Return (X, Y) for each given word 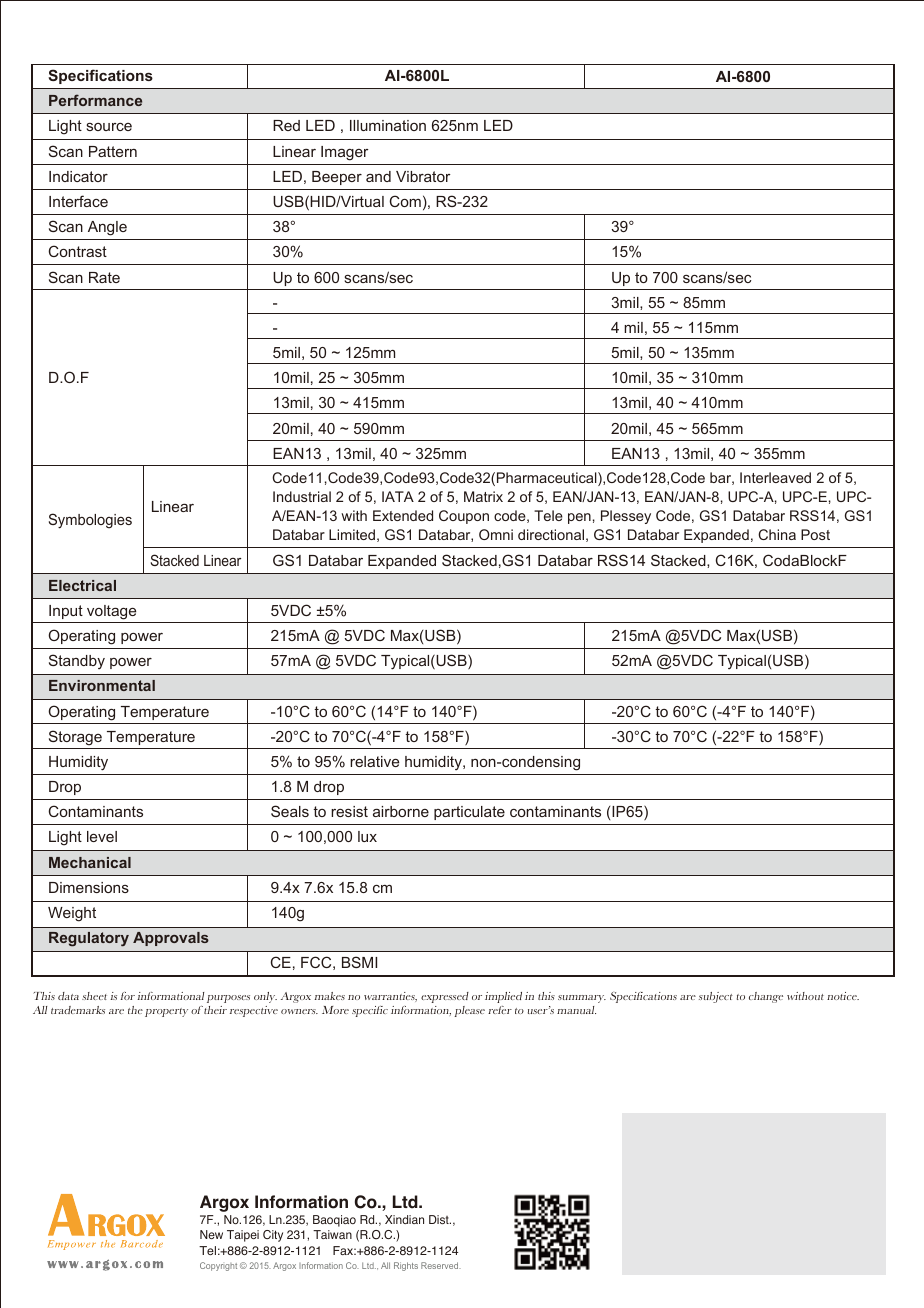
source (109, 127)
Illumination (388, 125)
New (211, 1234)
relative (374, 761)
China (777, 534)
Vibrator (423, 176)
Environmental (102, 685)
